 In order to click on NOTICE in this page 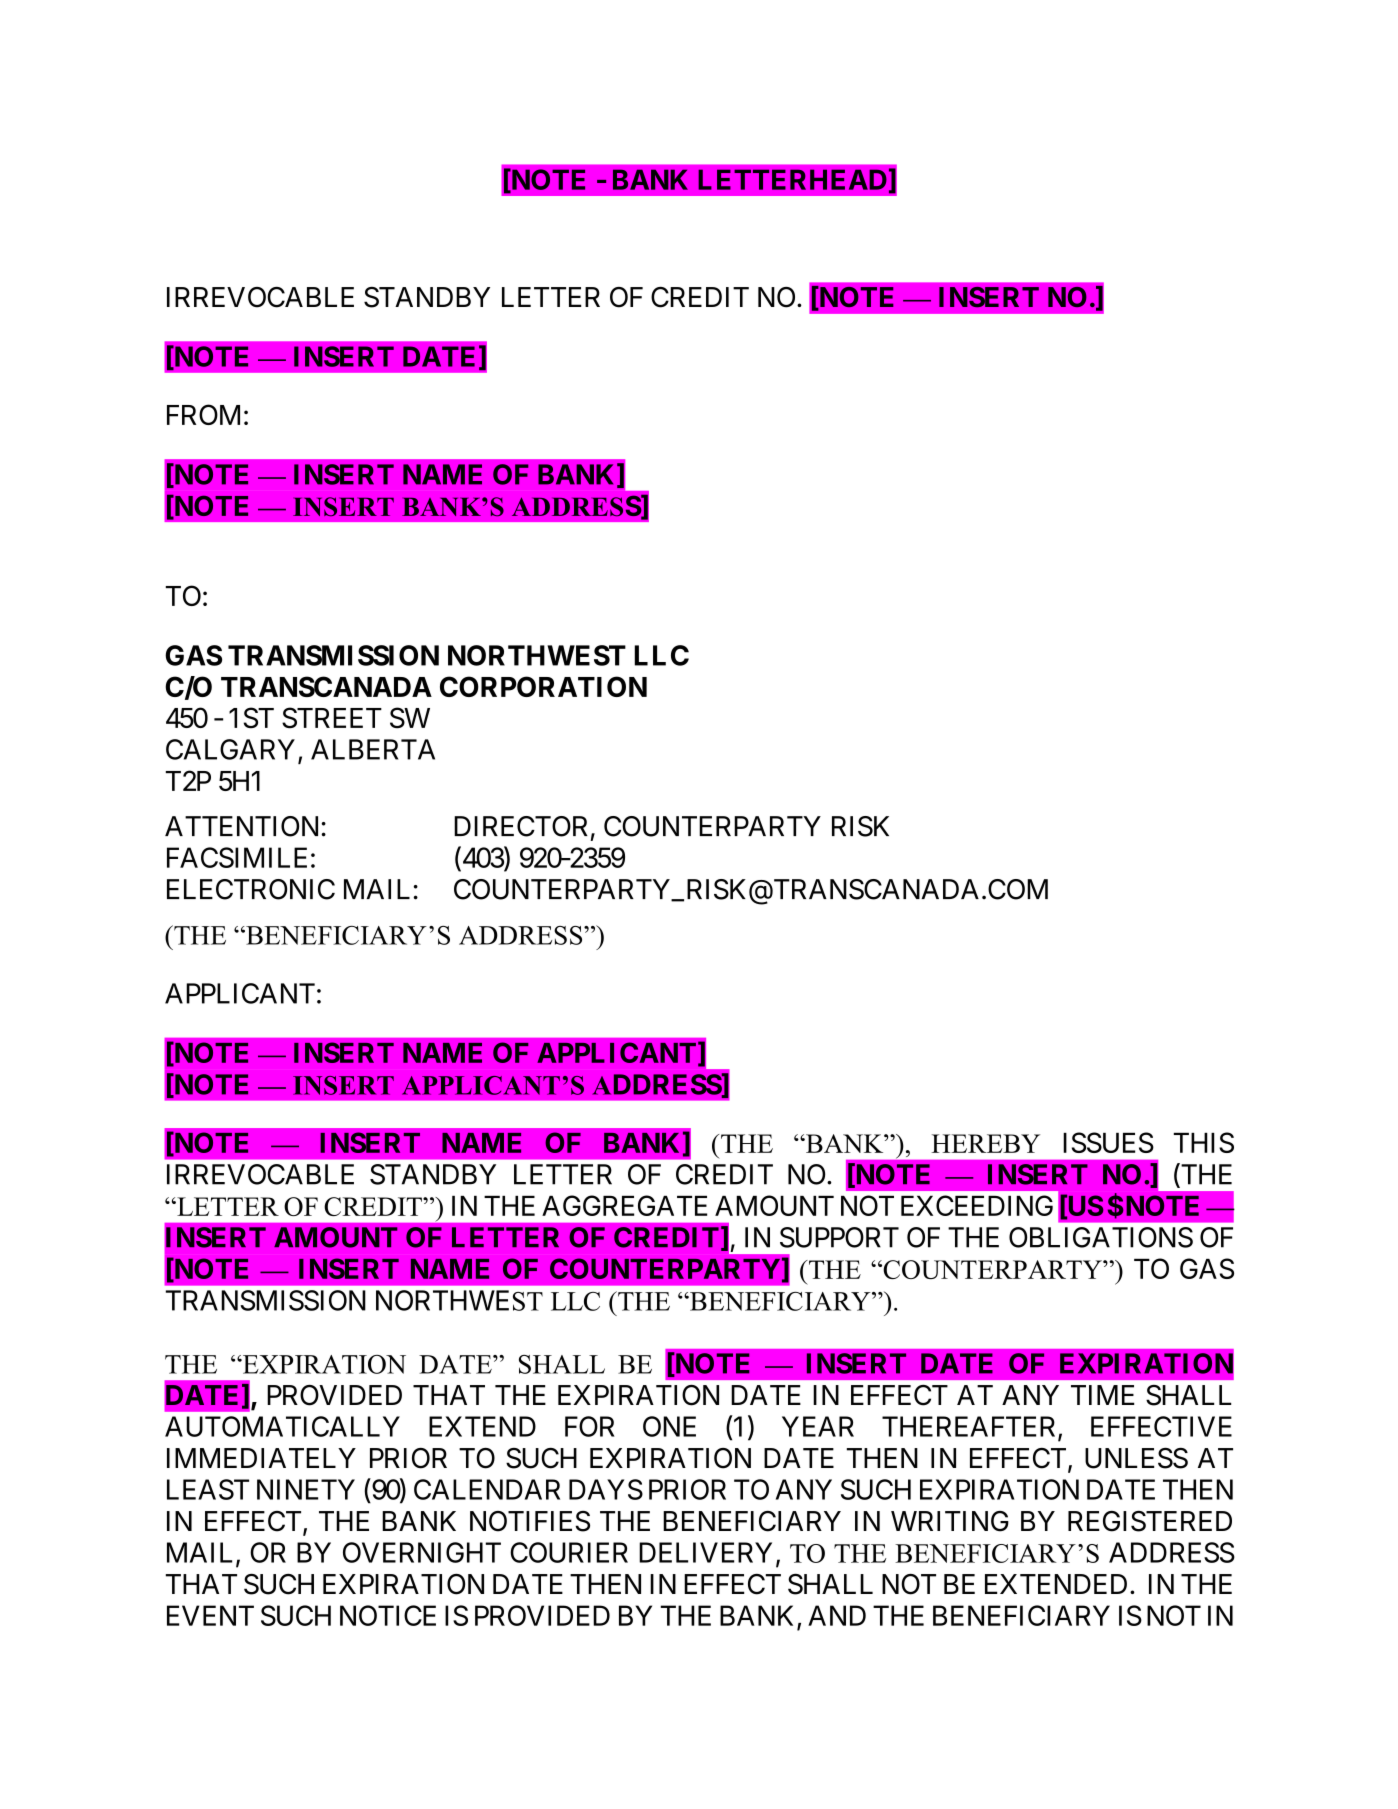, I will do `click(388, 1615)`.
